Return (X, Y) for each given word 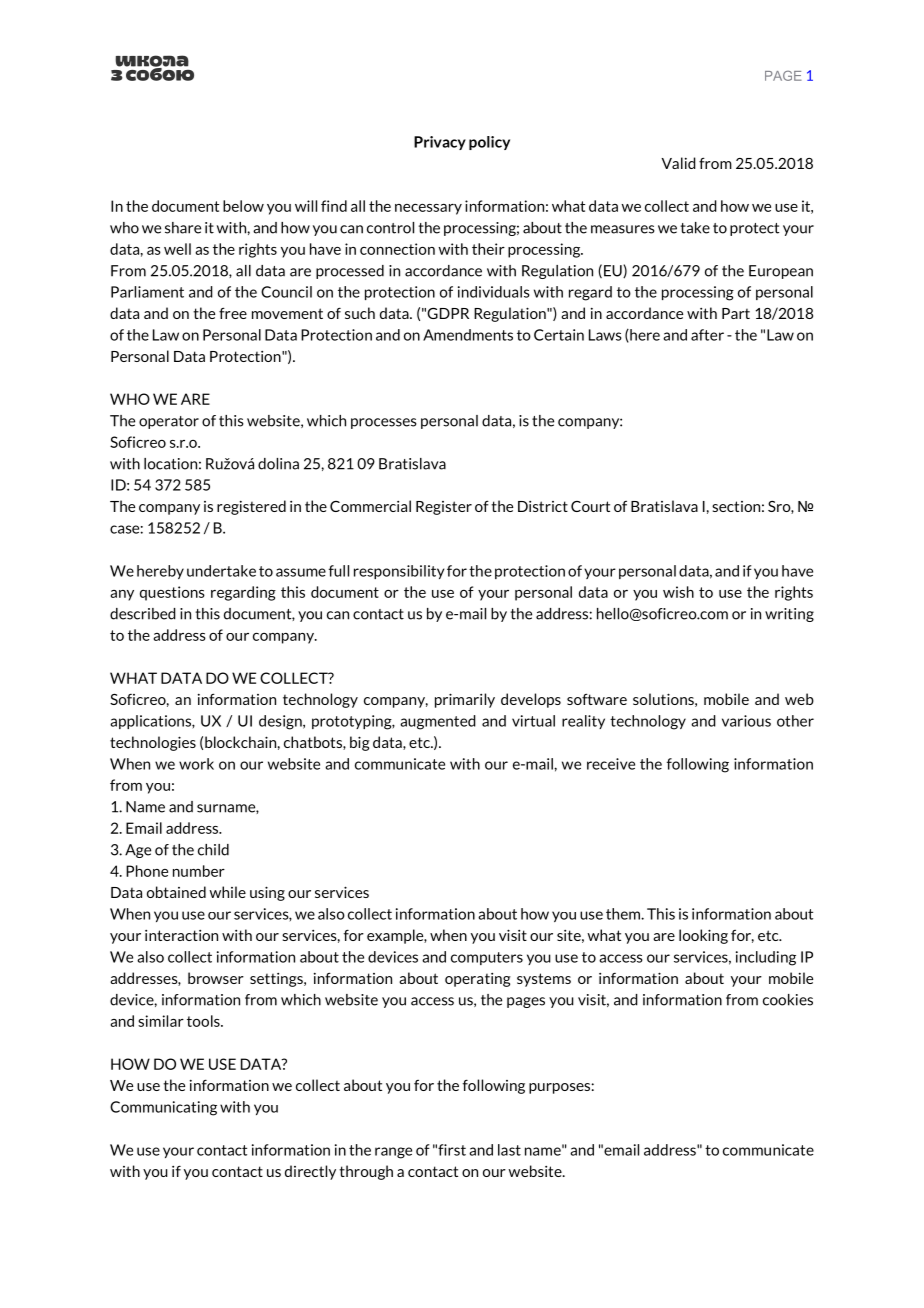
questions (172, 593)
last (509, 1150)
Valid (678, 163)
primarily (465, 700)
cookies (788, 1000)
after (707, 335)
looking (703, 936)
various (746, 721)
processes (384, 423)
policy (489, 143)
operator (169, 422)
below (243, 206)
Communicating (163, 1108)
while (227, 892)
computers (487, 958)
